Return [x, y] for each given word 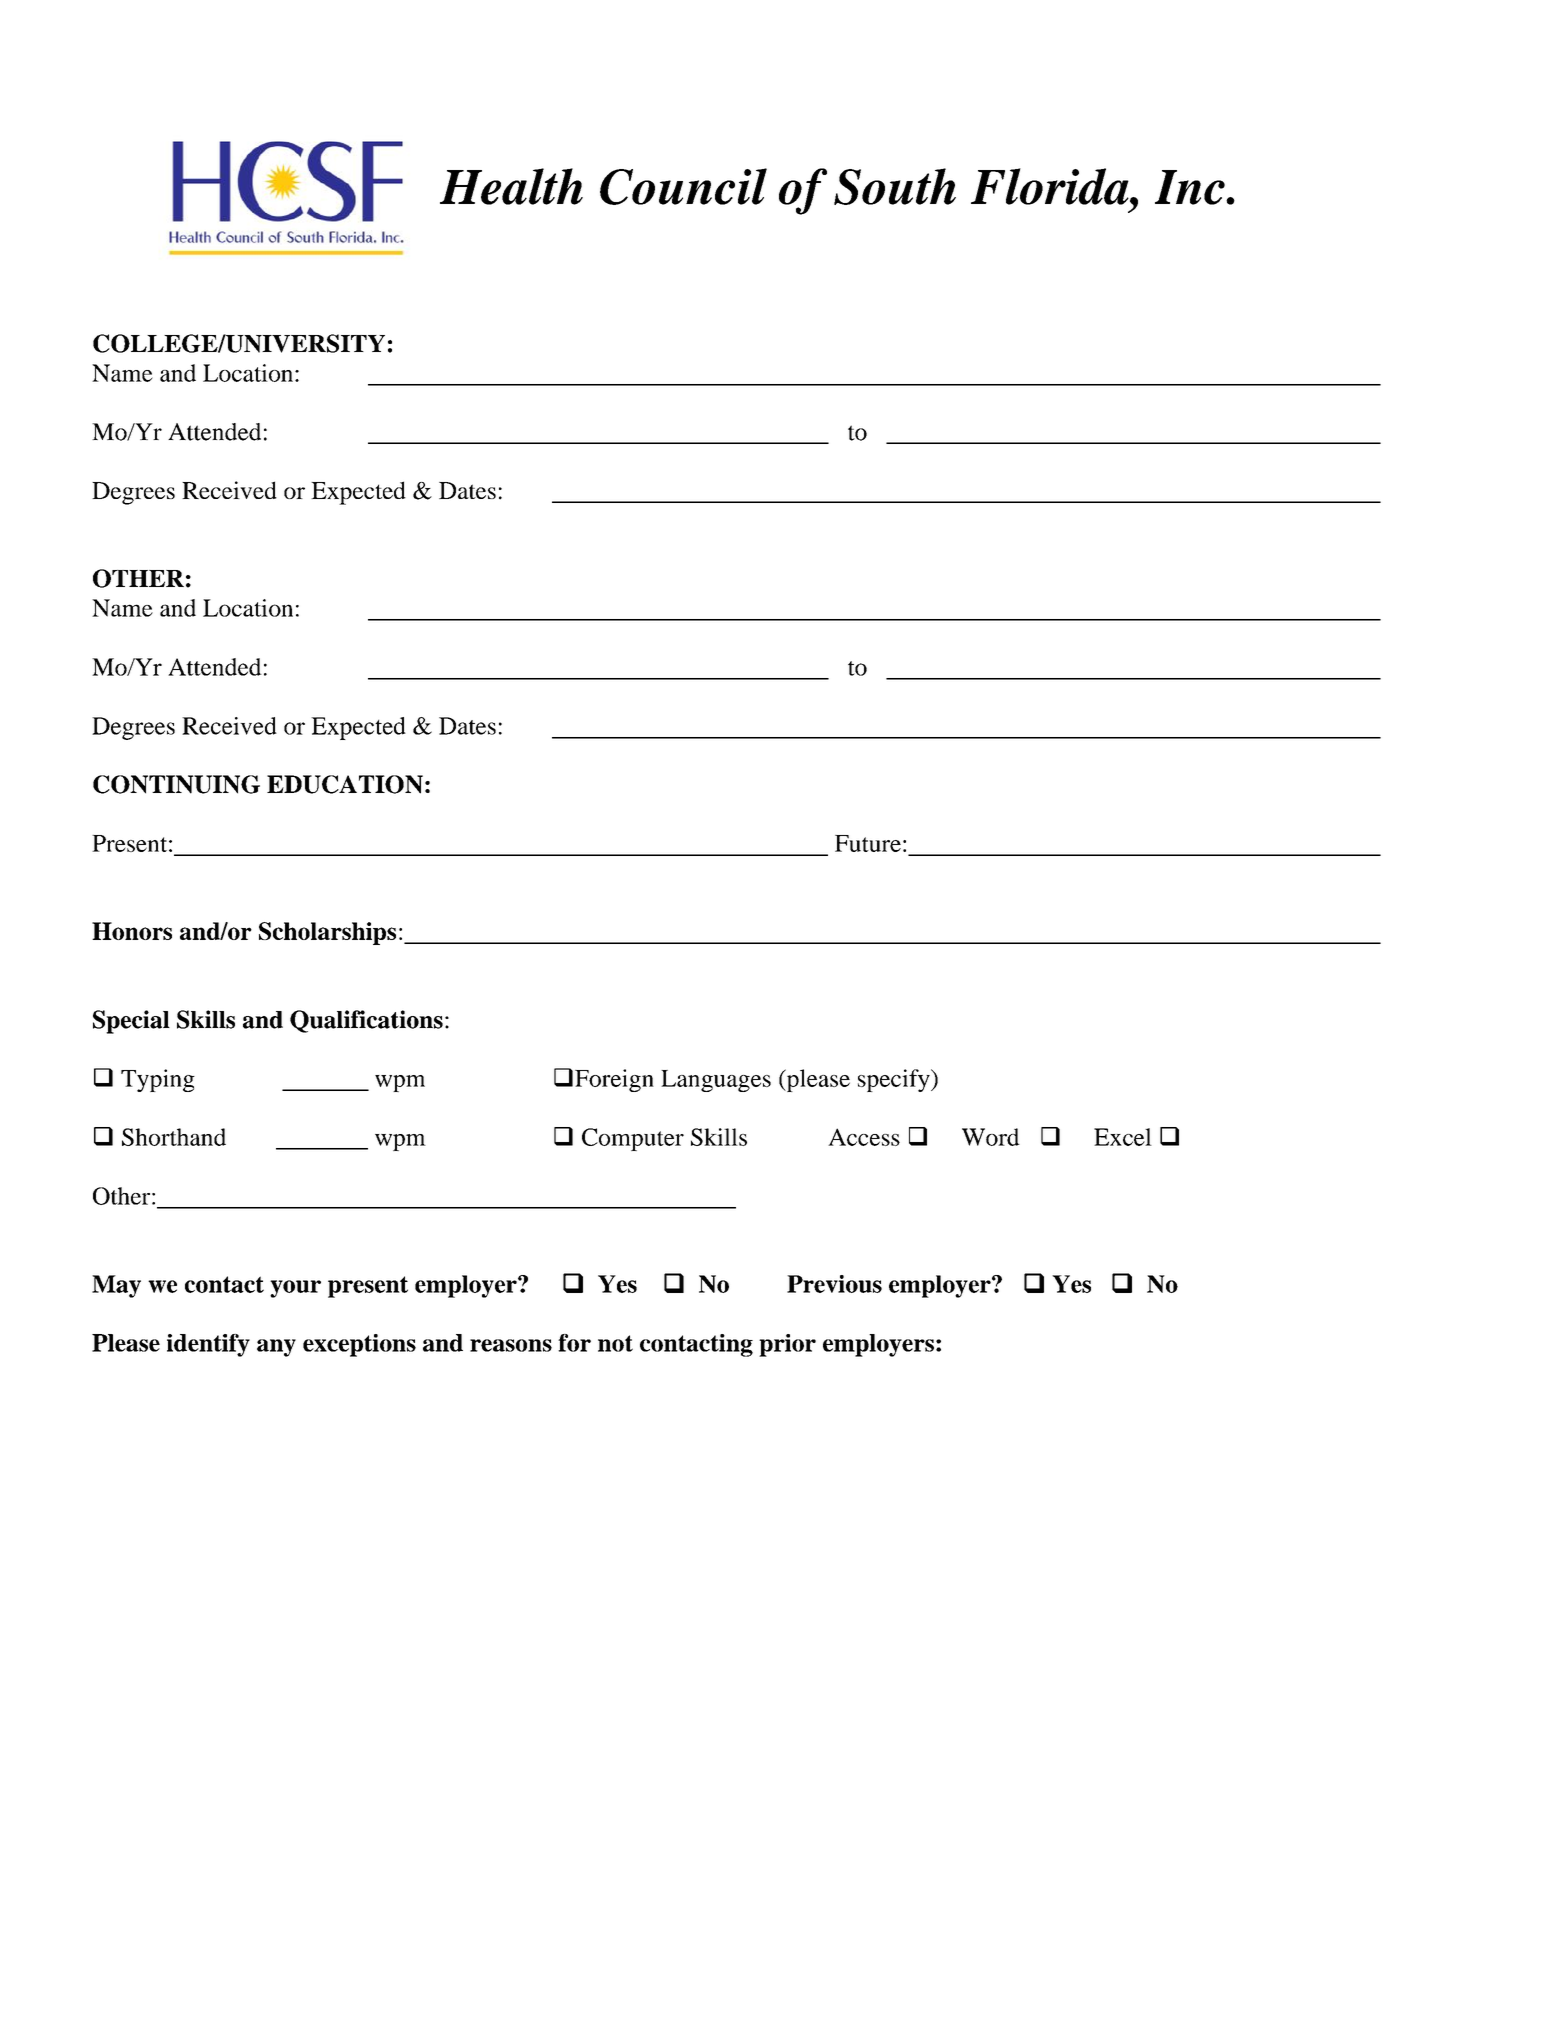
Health [511, 186]
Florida [1051, 186]
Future [868, 843]
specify [895, 1080]
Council [683, 186]
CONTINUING [176, 784]
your [295, 1289]
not [615, 1343]
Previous [834, 1284]
